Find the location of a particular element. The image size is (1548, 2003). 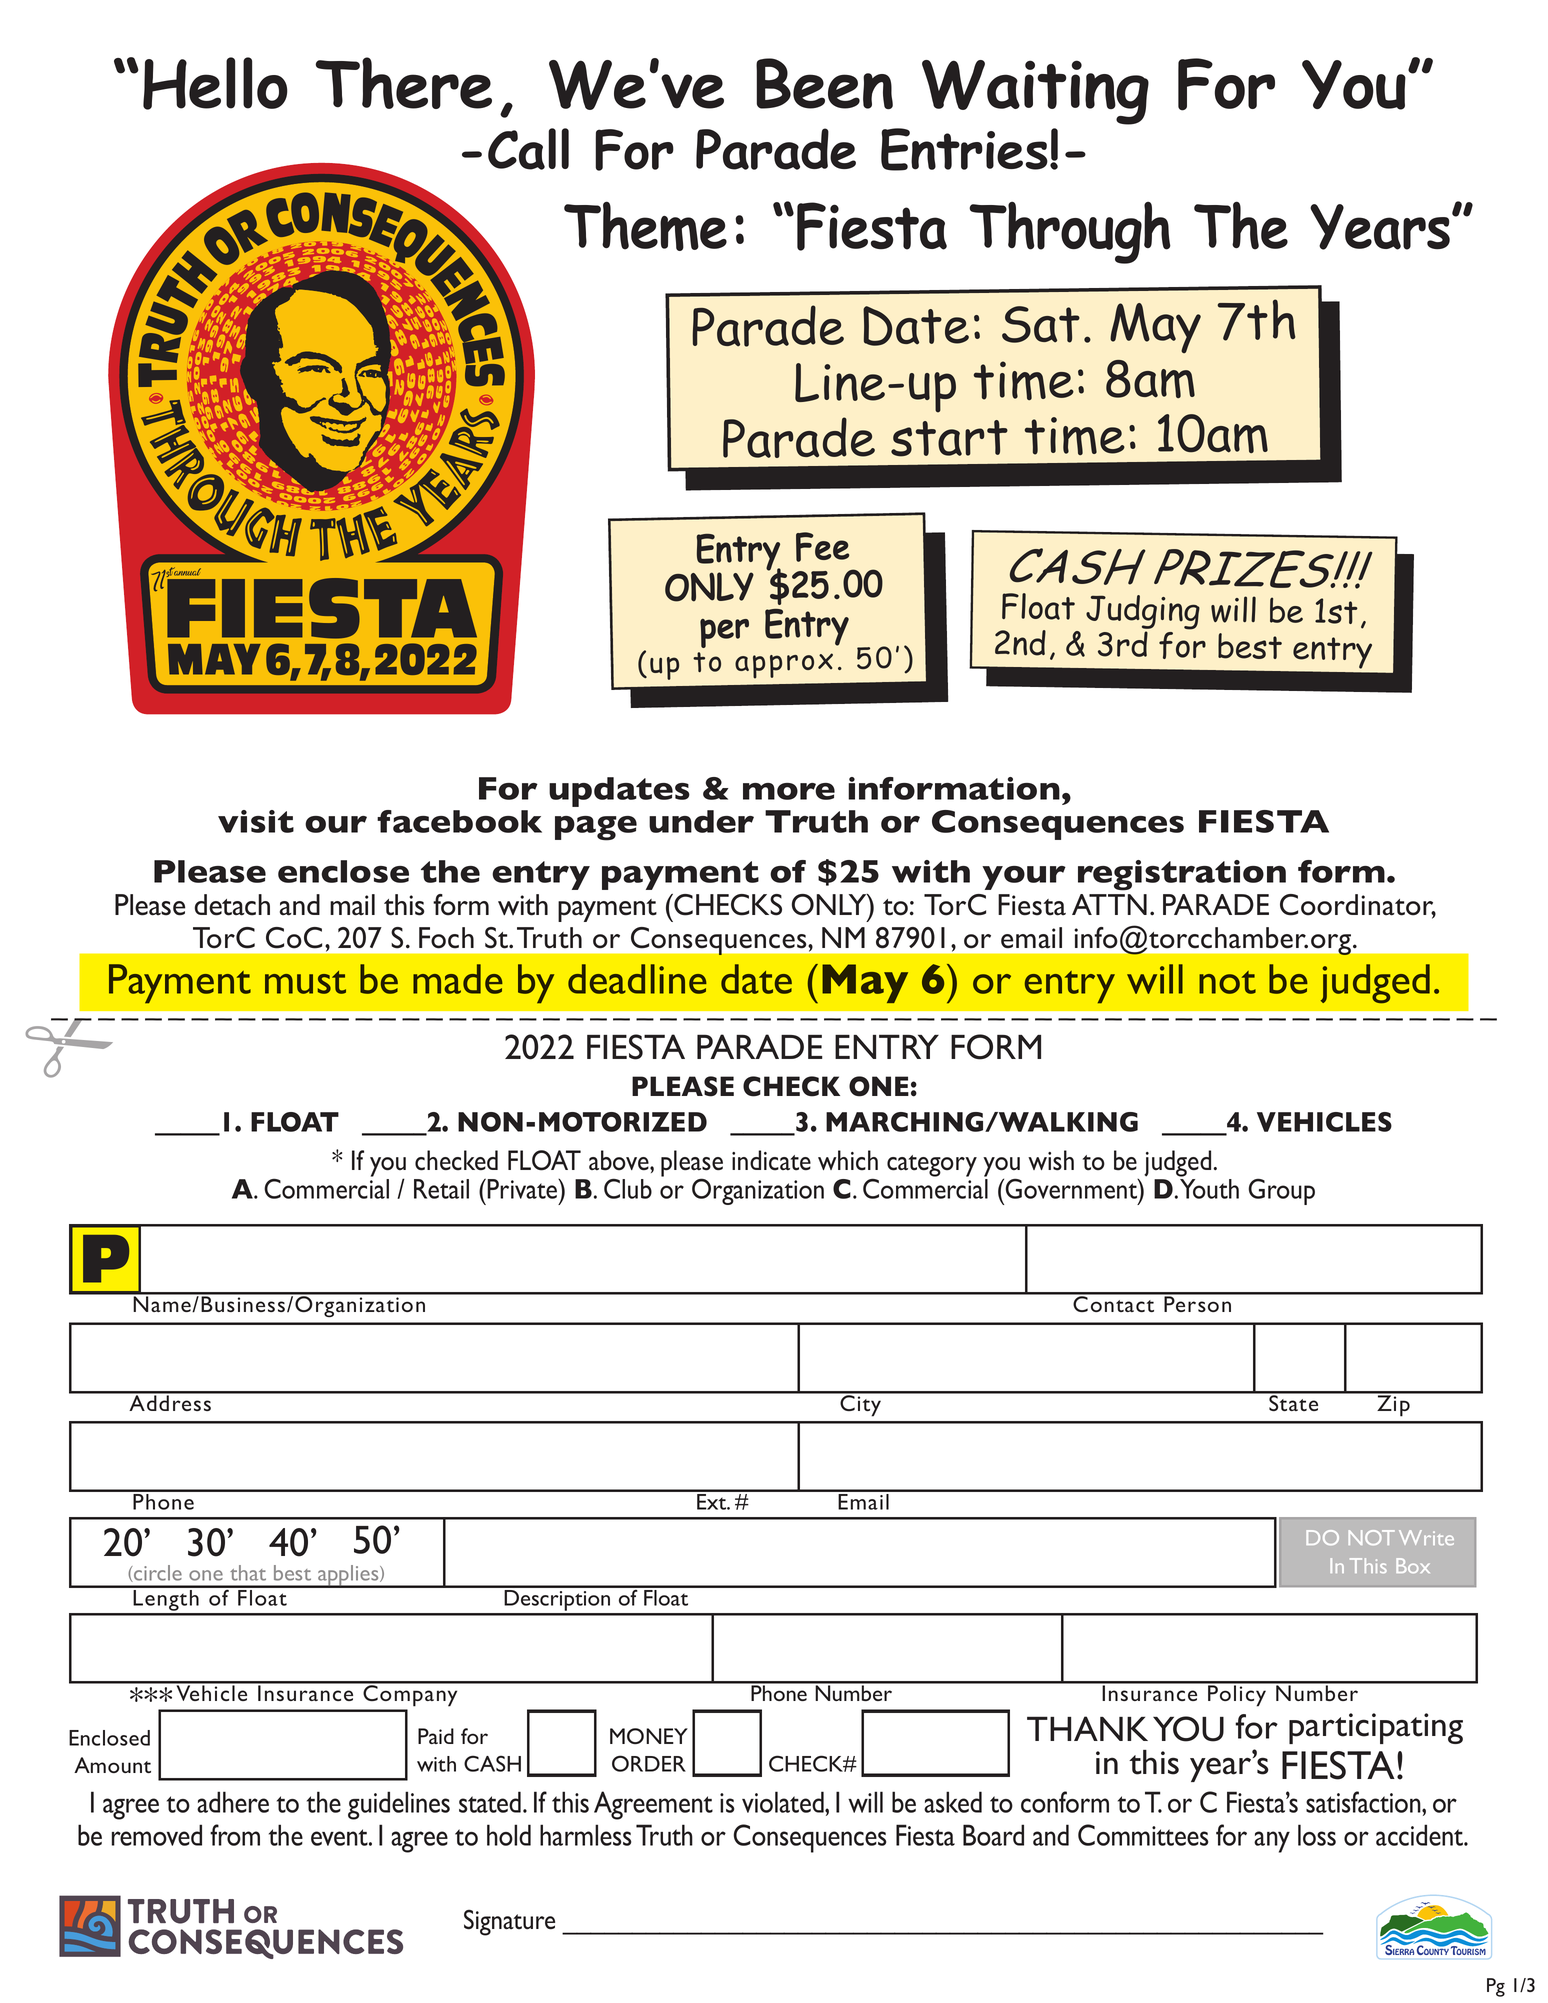

loss is located at coordinates (1317, 1835).
